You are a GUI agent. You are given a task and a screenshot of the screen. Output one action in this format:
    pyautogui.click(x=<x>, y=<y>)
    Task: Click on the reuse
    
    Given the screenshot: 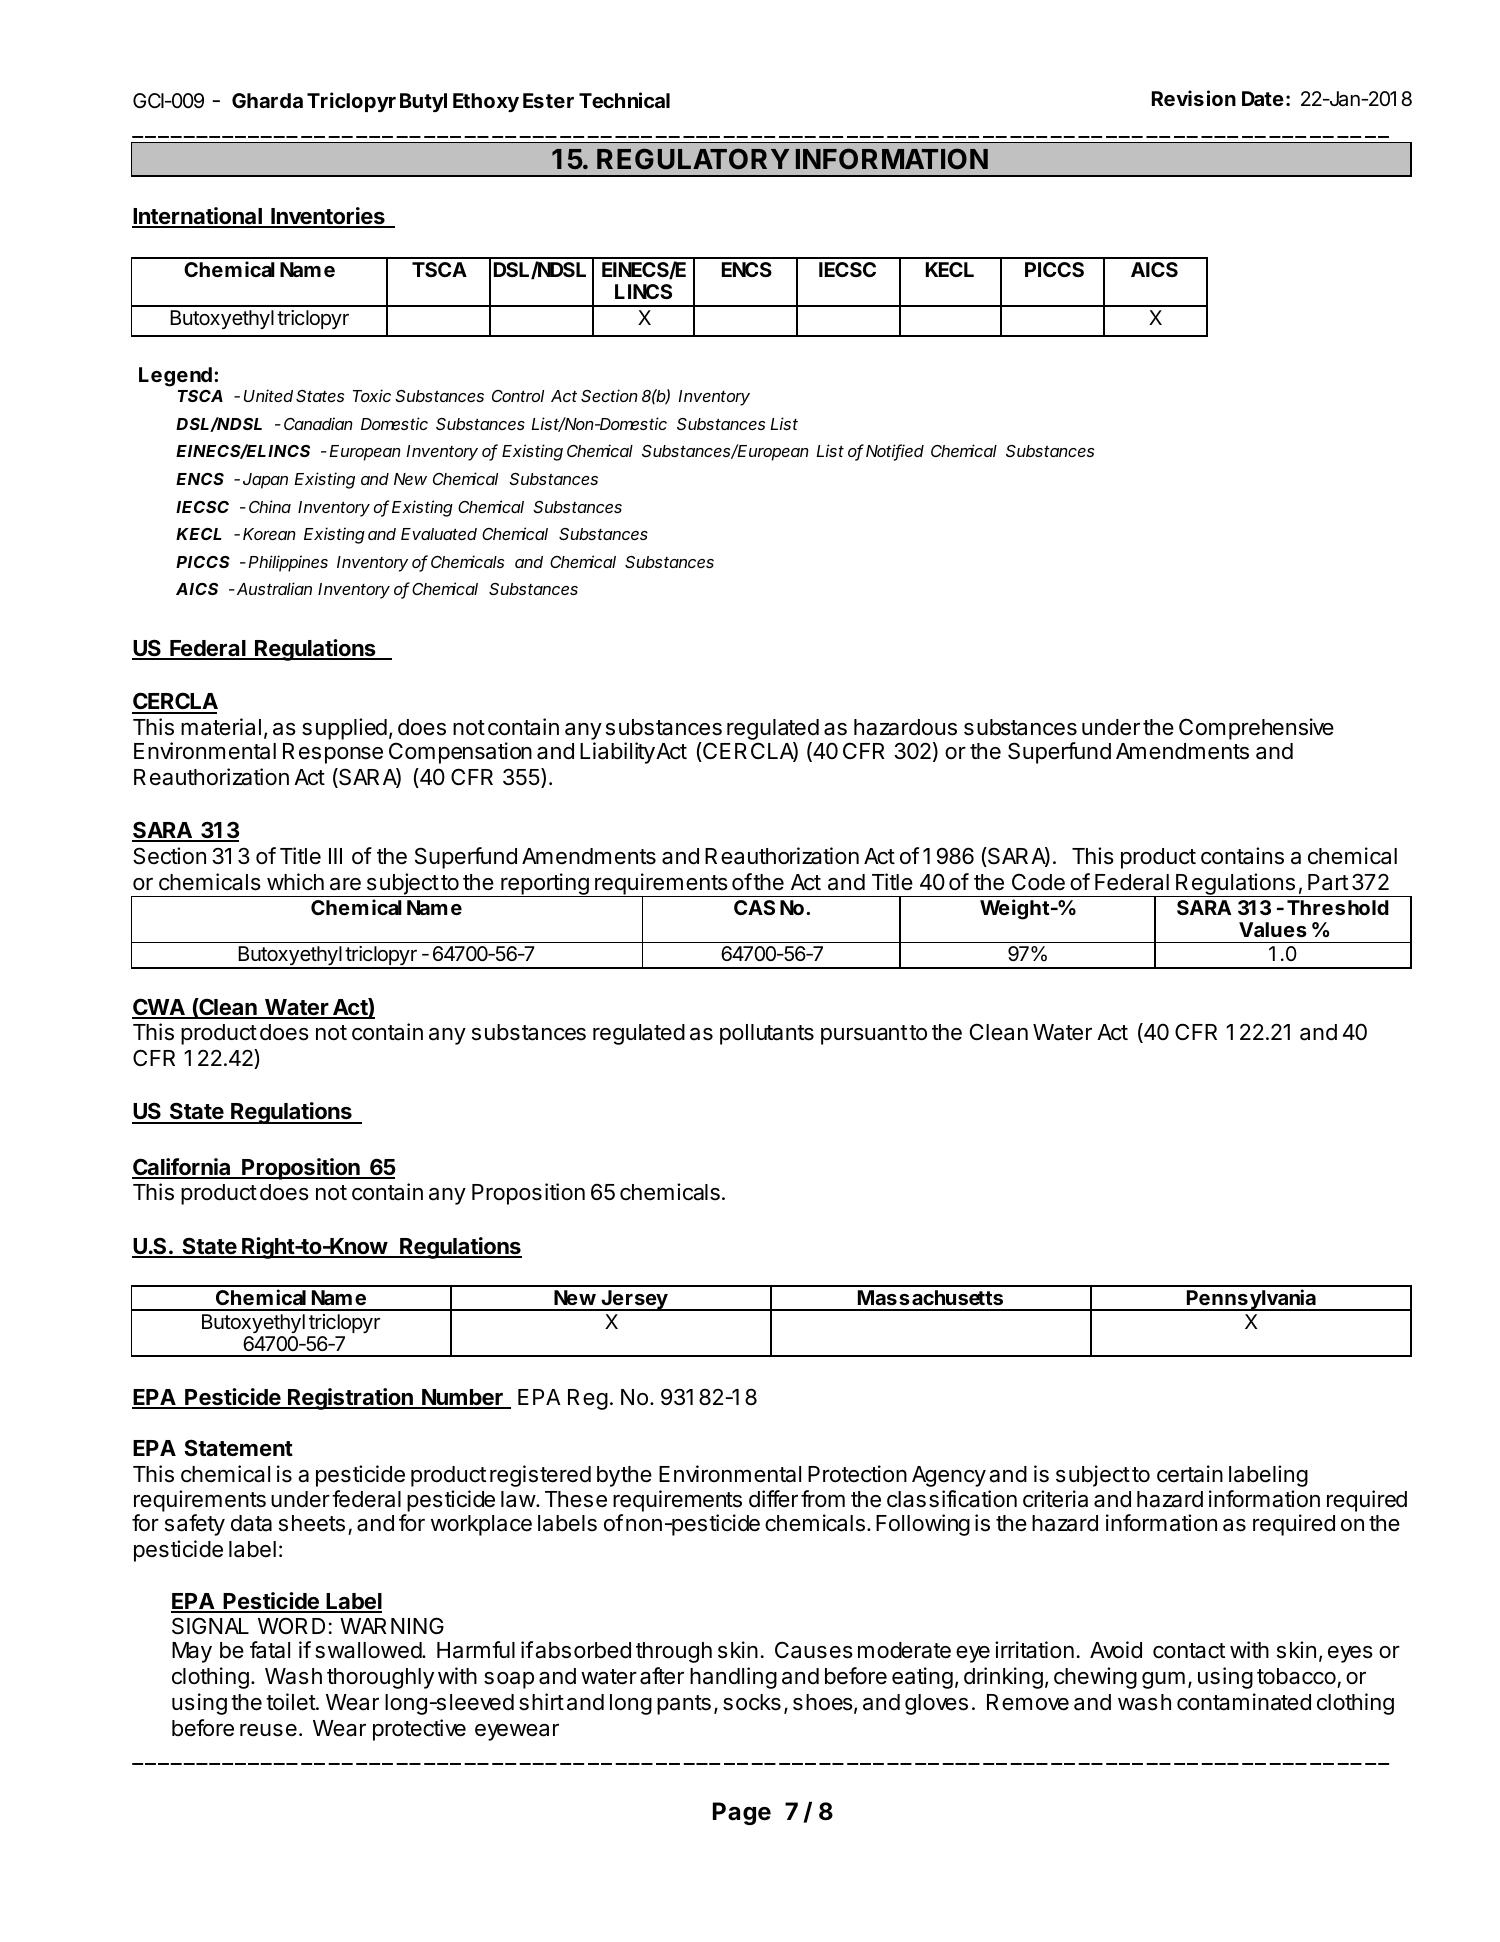 What is the action you would take?
    pyautogui.click(x=268, y=1730)
